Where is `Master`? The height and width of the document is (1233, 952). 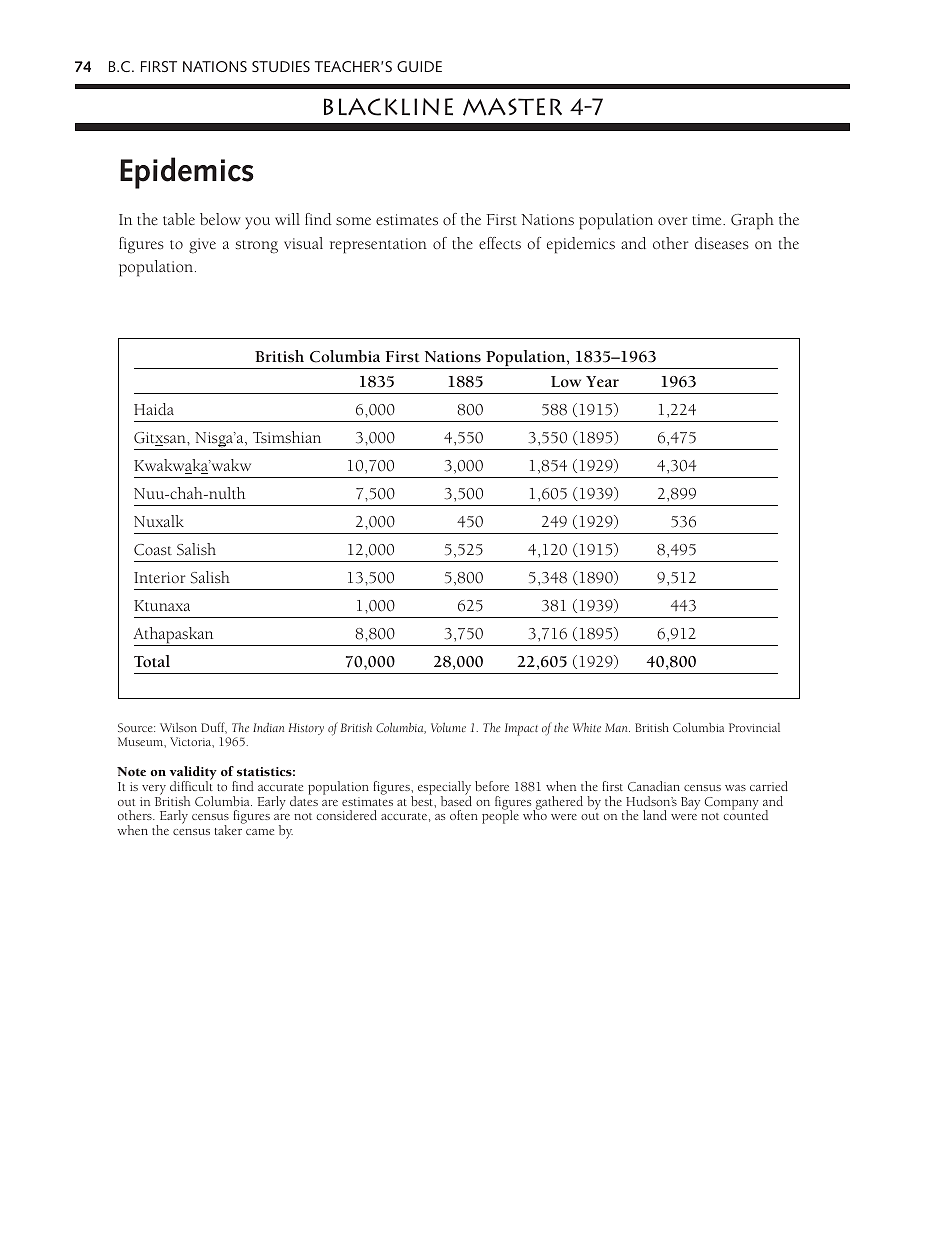 Master is located at coordinates (512, 107).
